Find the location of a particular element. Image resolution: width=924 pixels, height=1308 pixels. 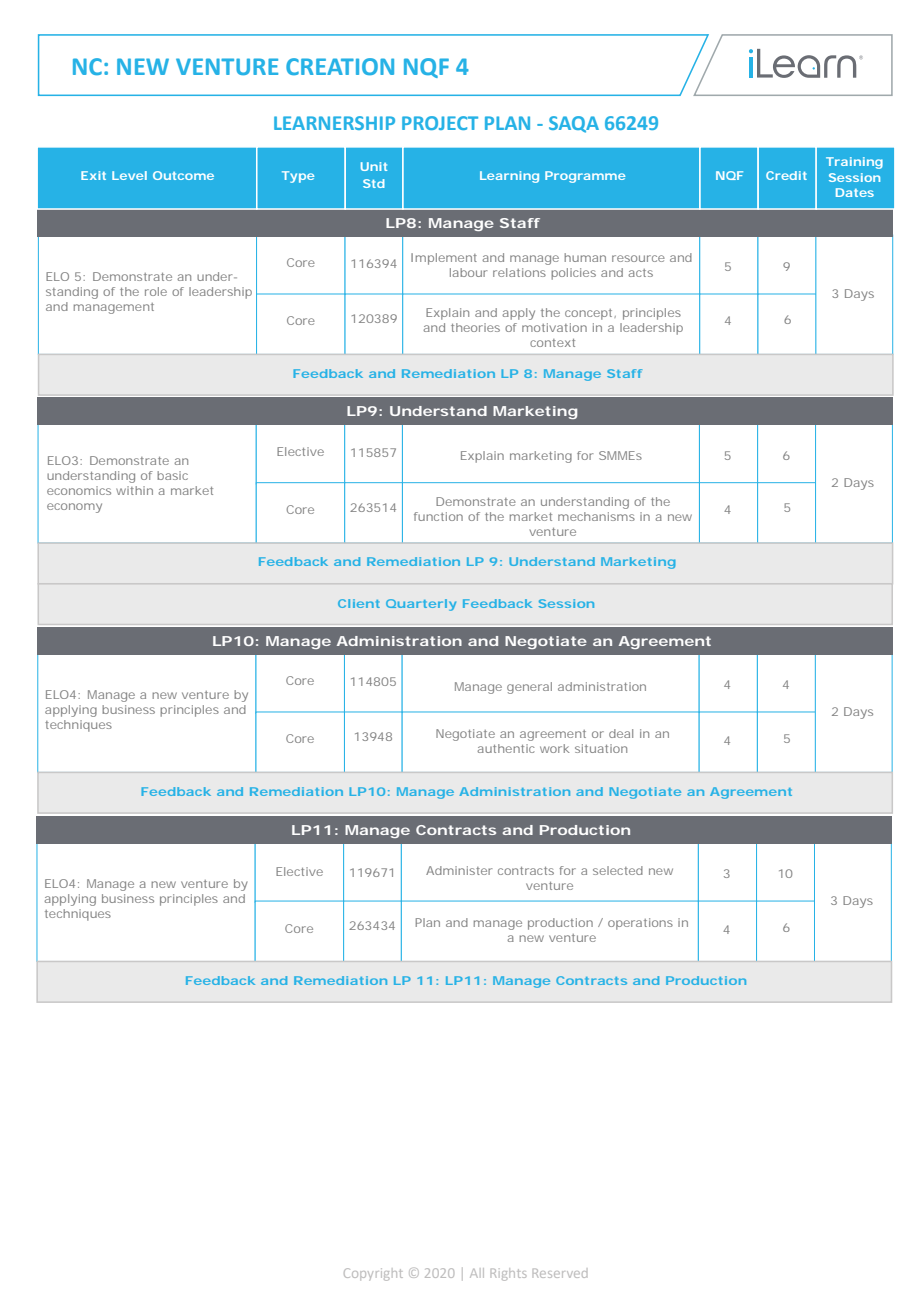

Credit is located at coordinates (786, 175).
